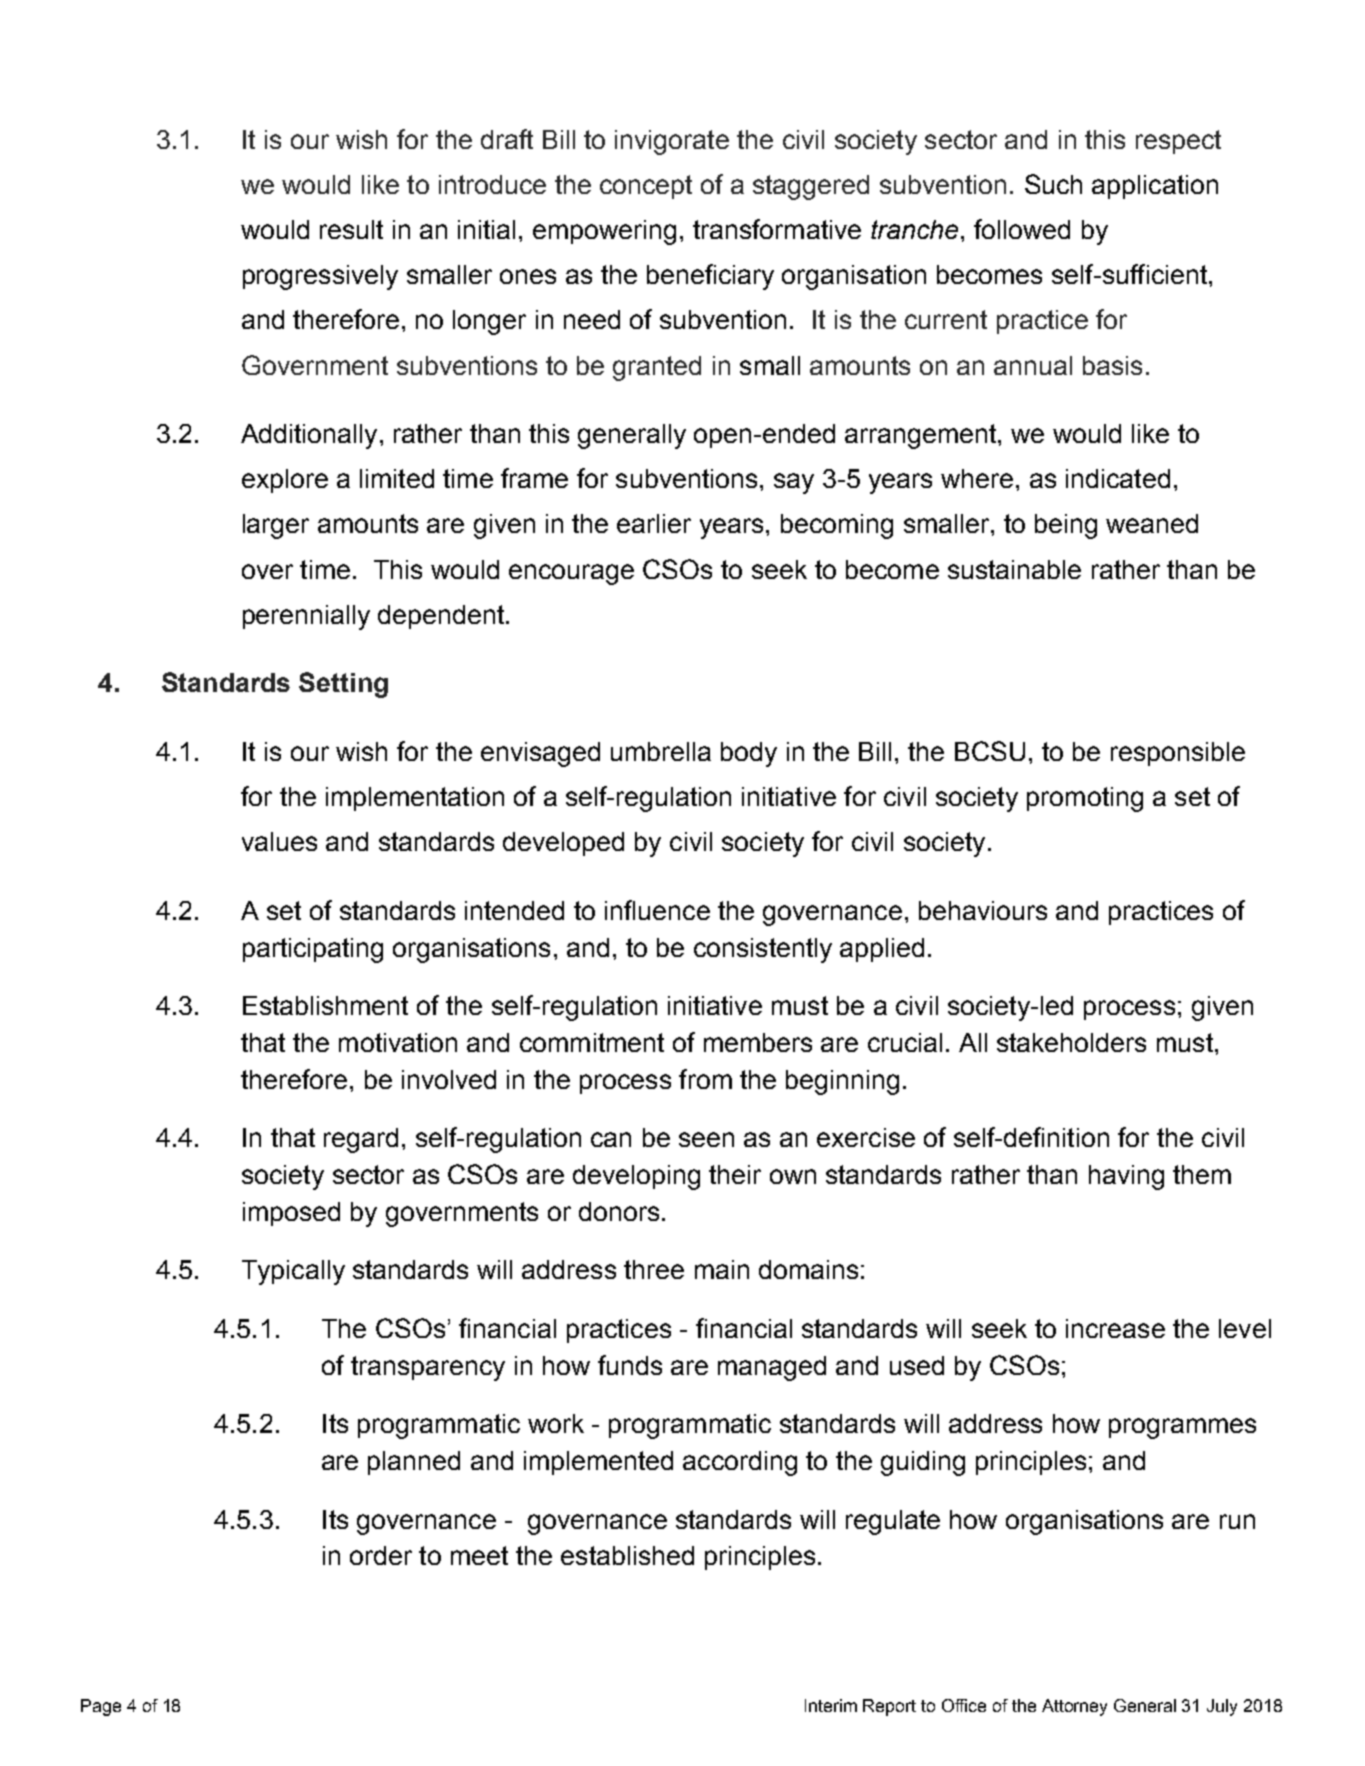 Image resolution: width=1365 pixels, height=1766 pixels. I want to click on Attorney, so click(1074, 1707).
